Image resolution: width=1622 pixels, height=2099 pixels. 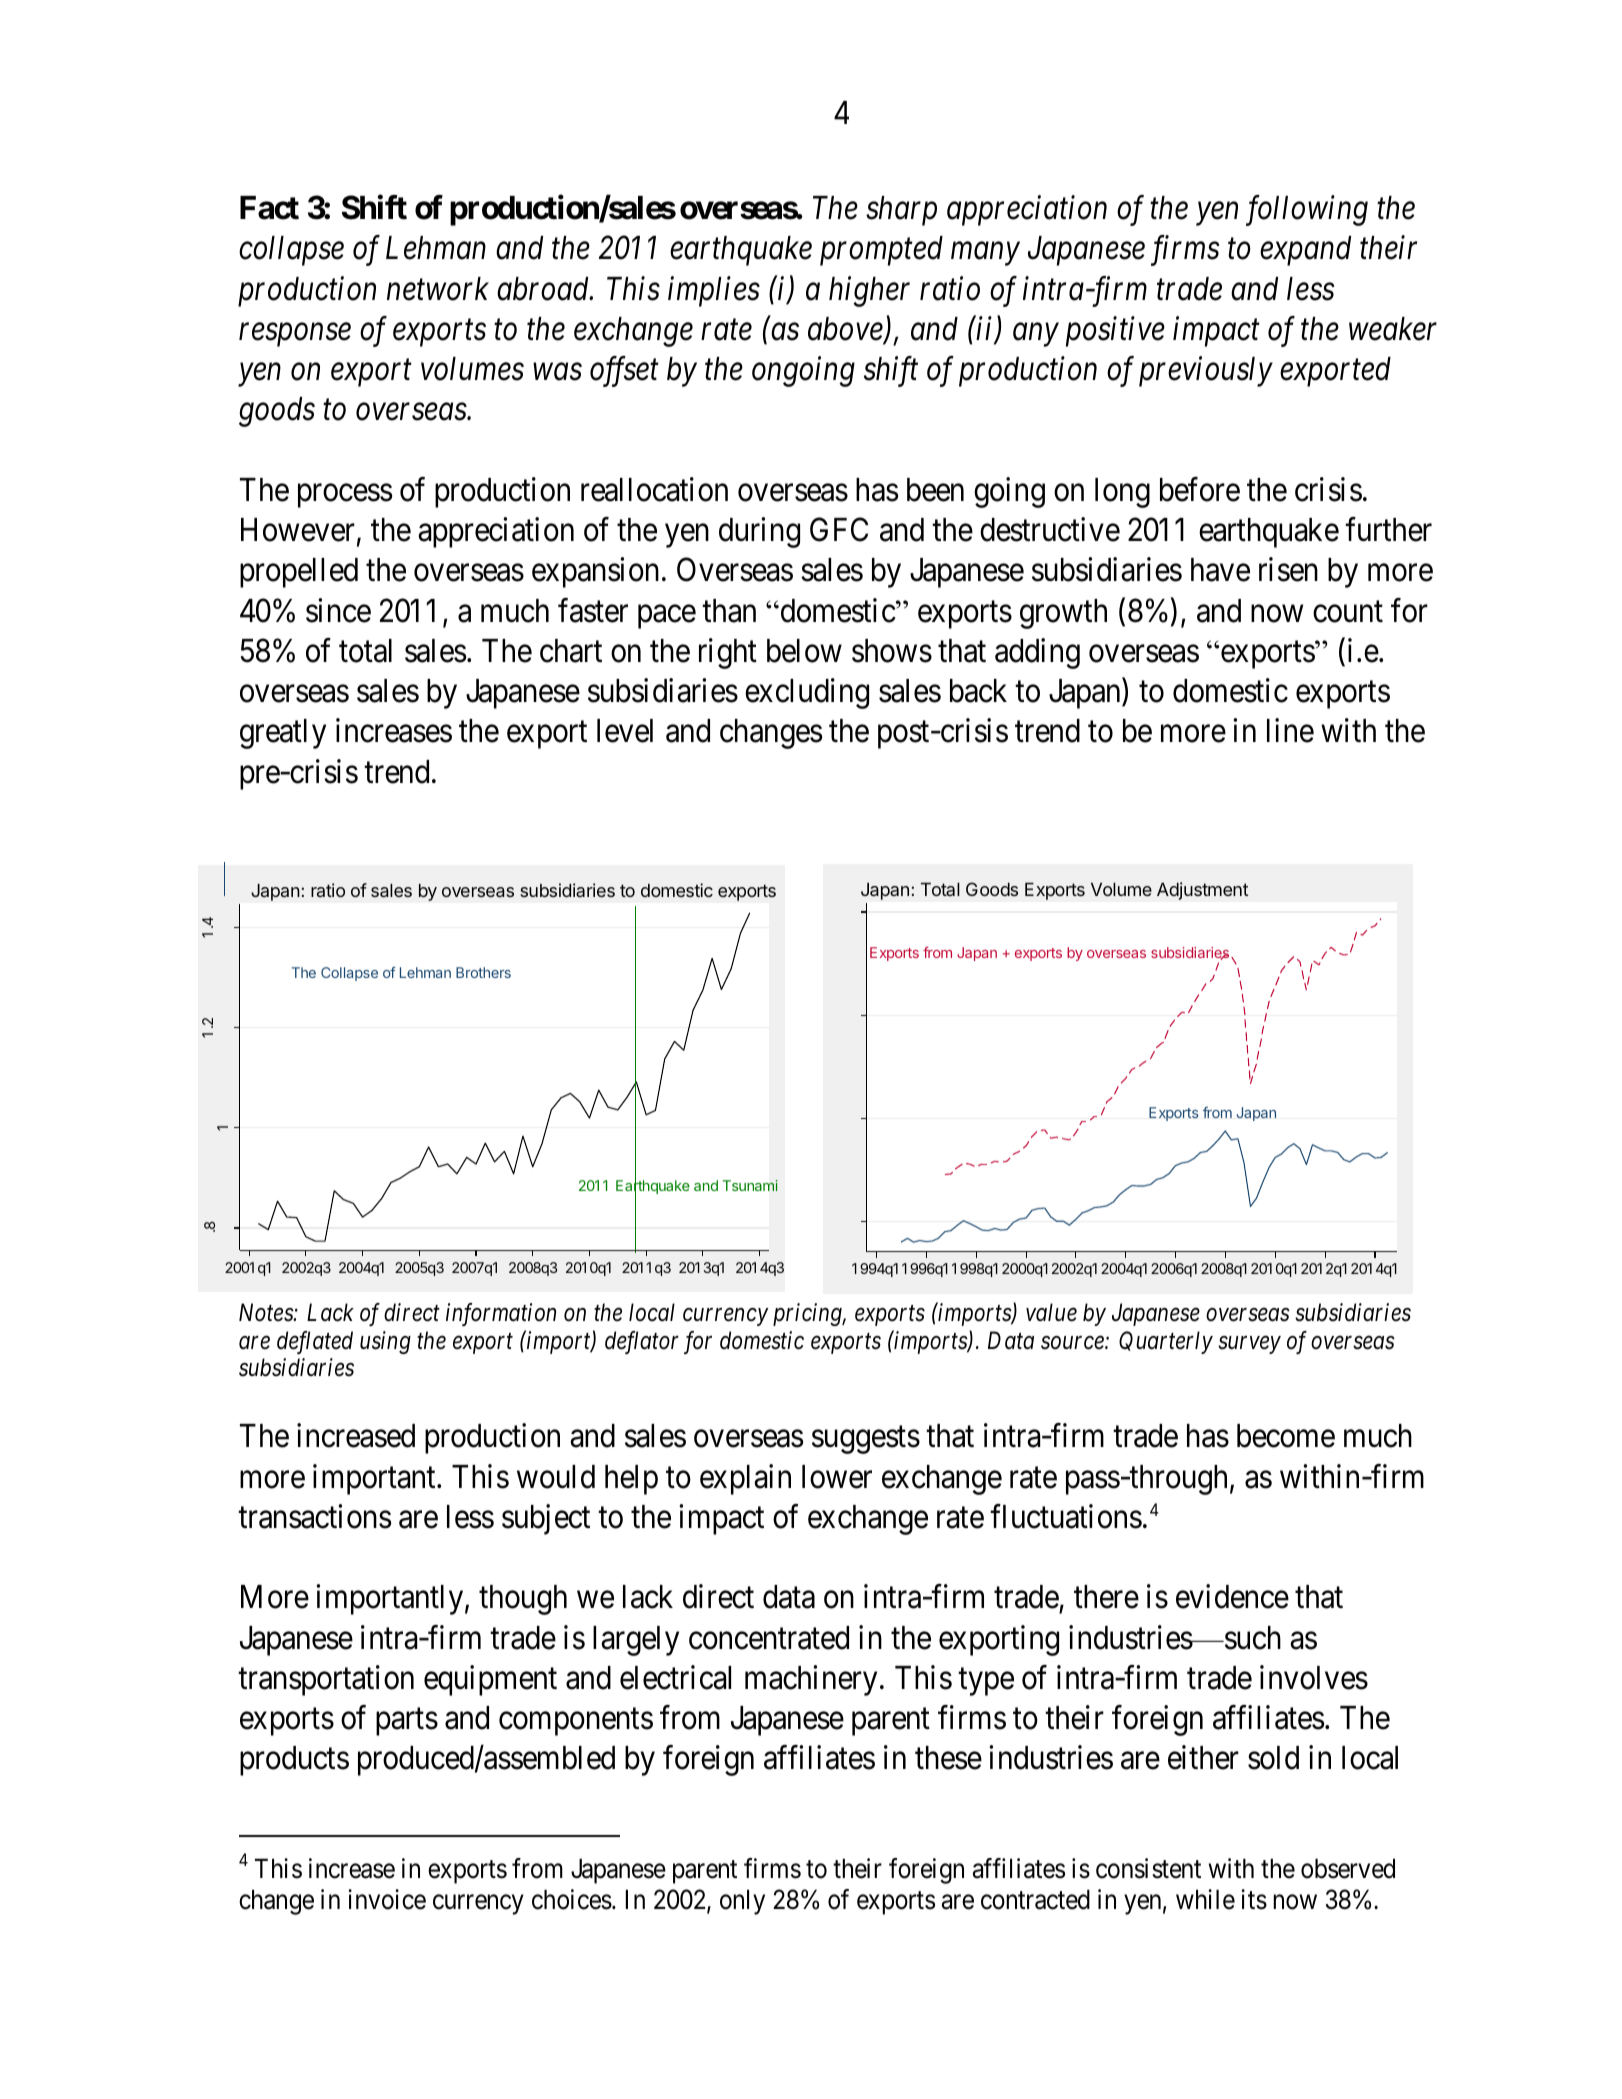 I want to click on only, so click(x=742, y=1902).
